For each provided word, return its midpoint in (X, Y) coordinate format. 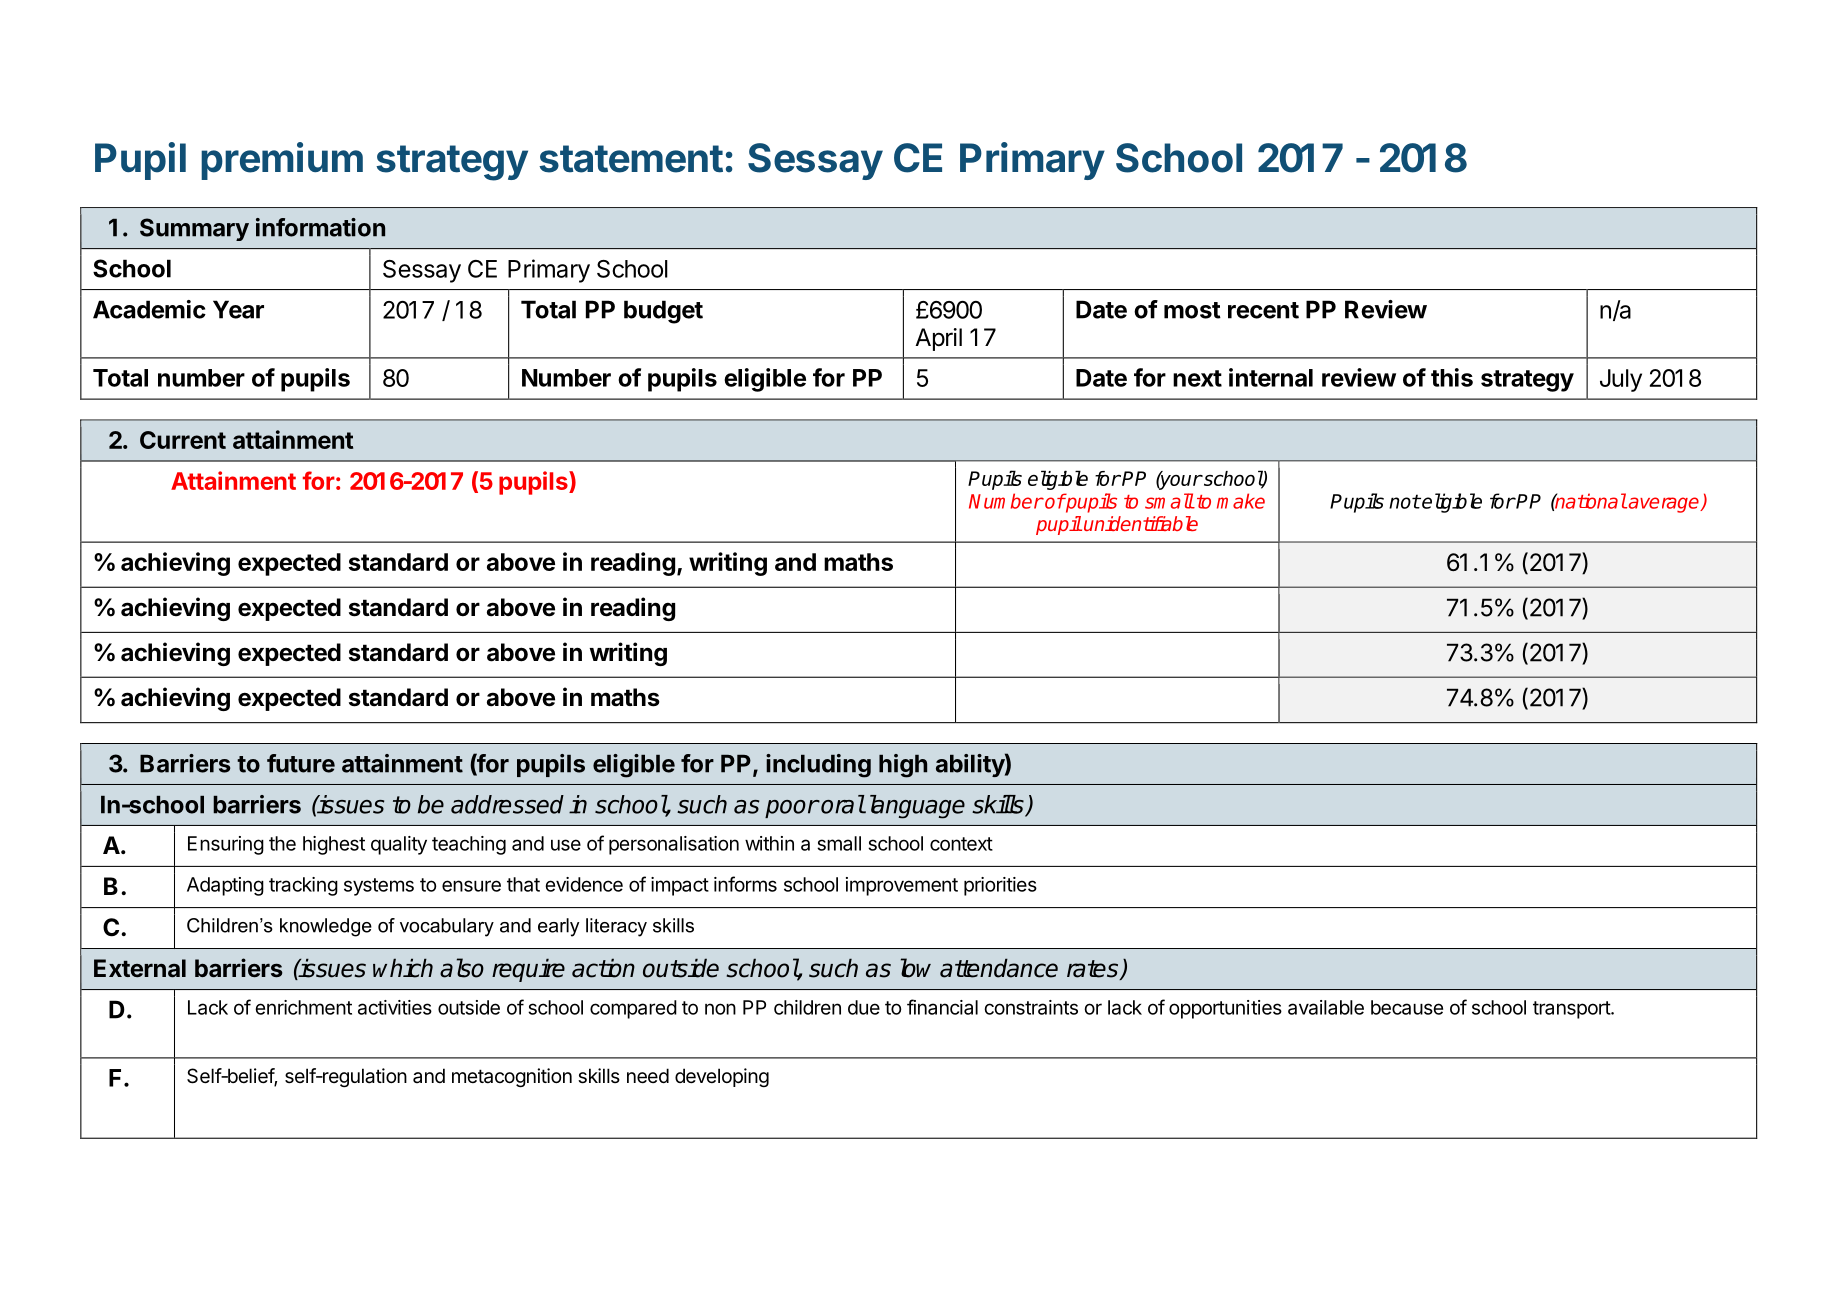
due (864, 1007)
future (301, 763)
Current (183, 440)
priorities (1000, 886)
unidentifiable (1141, 523)
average (1665, 505)
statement (631, 159)
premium (282, 161)
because (1407, 1007)
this (1452, 377)
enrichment (303, 1007)
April (938, 339)
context (961, 844)
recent (1263, 310)
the (282, 843)
